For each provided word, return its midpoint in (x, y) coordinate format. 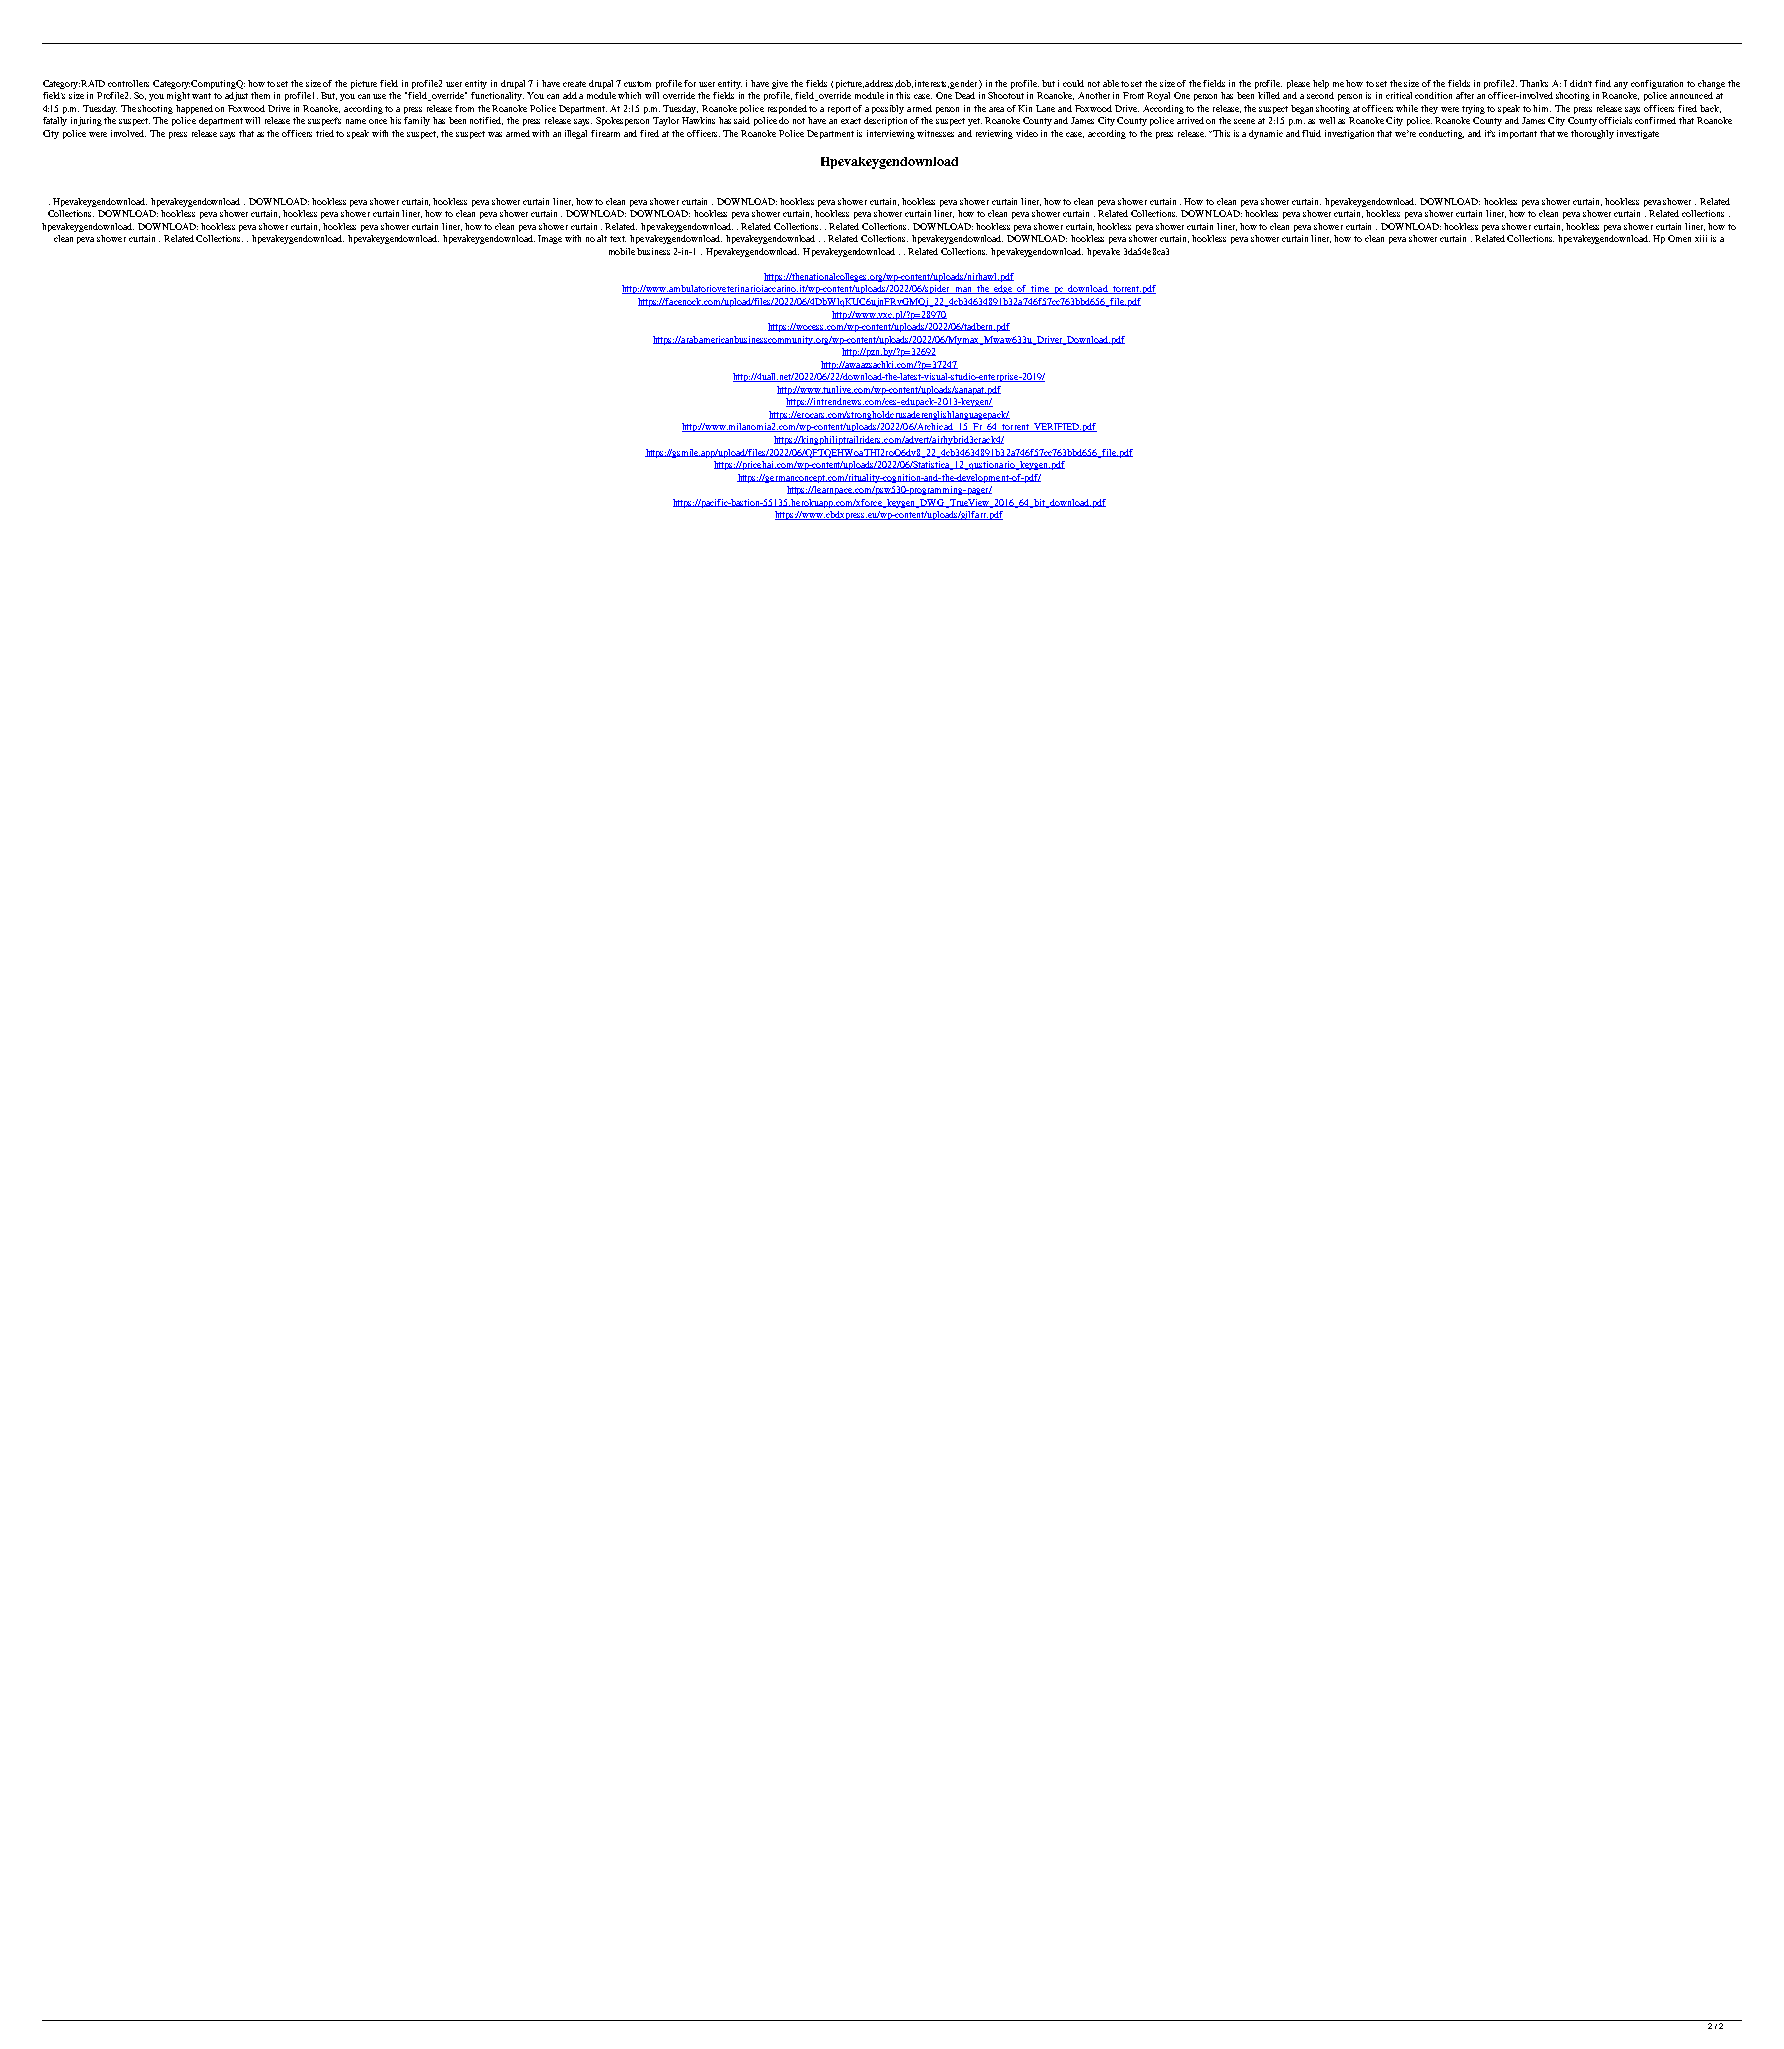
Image (550, 239)
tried (326, 133)
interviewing (891, 134)
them (260, 95)
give (780, 84)
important (1518, 134)
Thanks (1534, 83)
